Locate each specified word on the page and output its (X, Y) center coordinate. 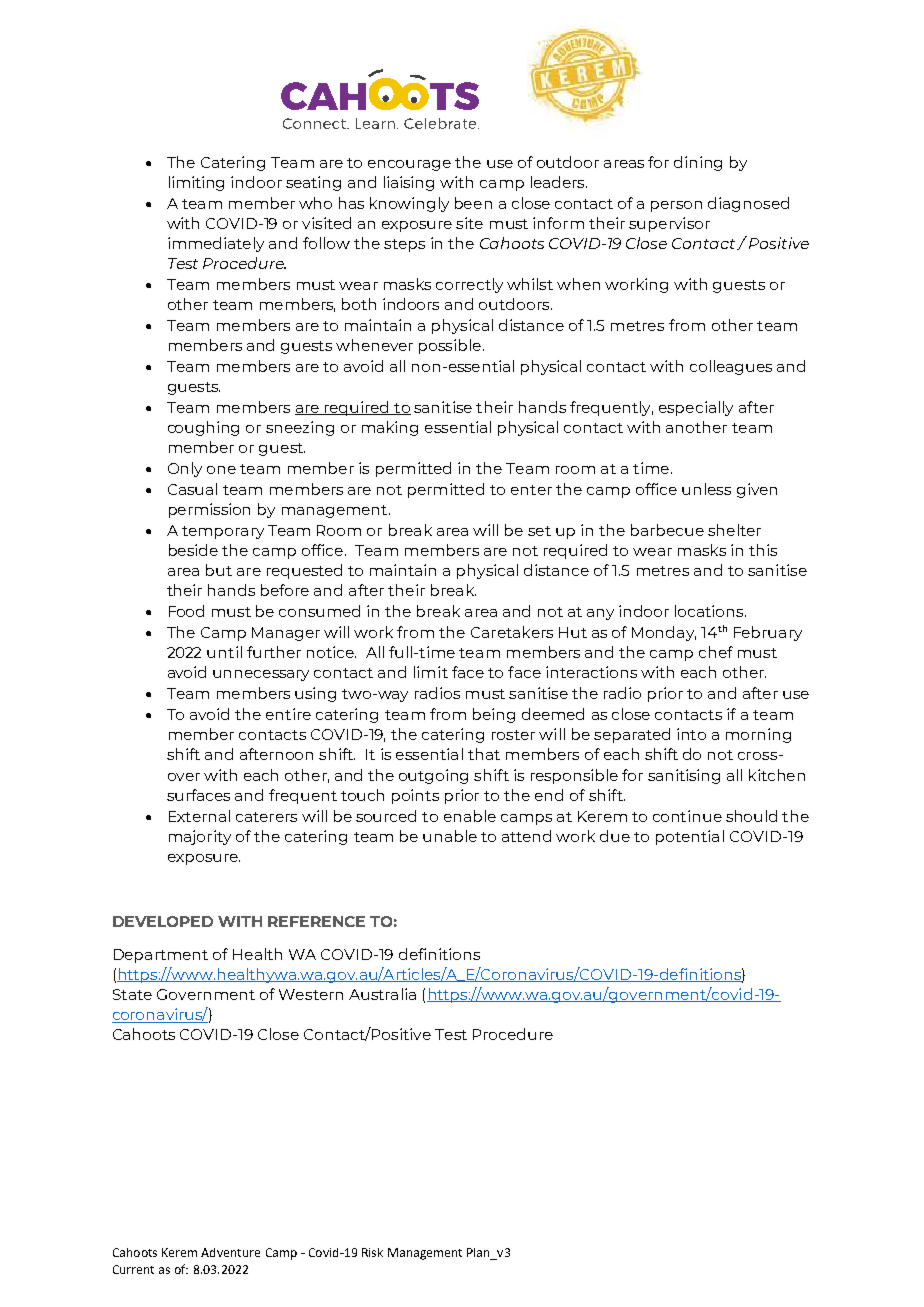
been (473, 203)
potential (690, 837)
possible (450, 346)
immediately (216, 244)
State (132, 994)
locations (710, 611)
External (199, 816)
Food (186, 611)
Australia (382, 994)
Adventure (230, 1252)
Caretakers (512, 632)
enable (470, 816)
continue (687, 816)
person (676, 206)
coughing (203, 428)
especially (696, 408)
